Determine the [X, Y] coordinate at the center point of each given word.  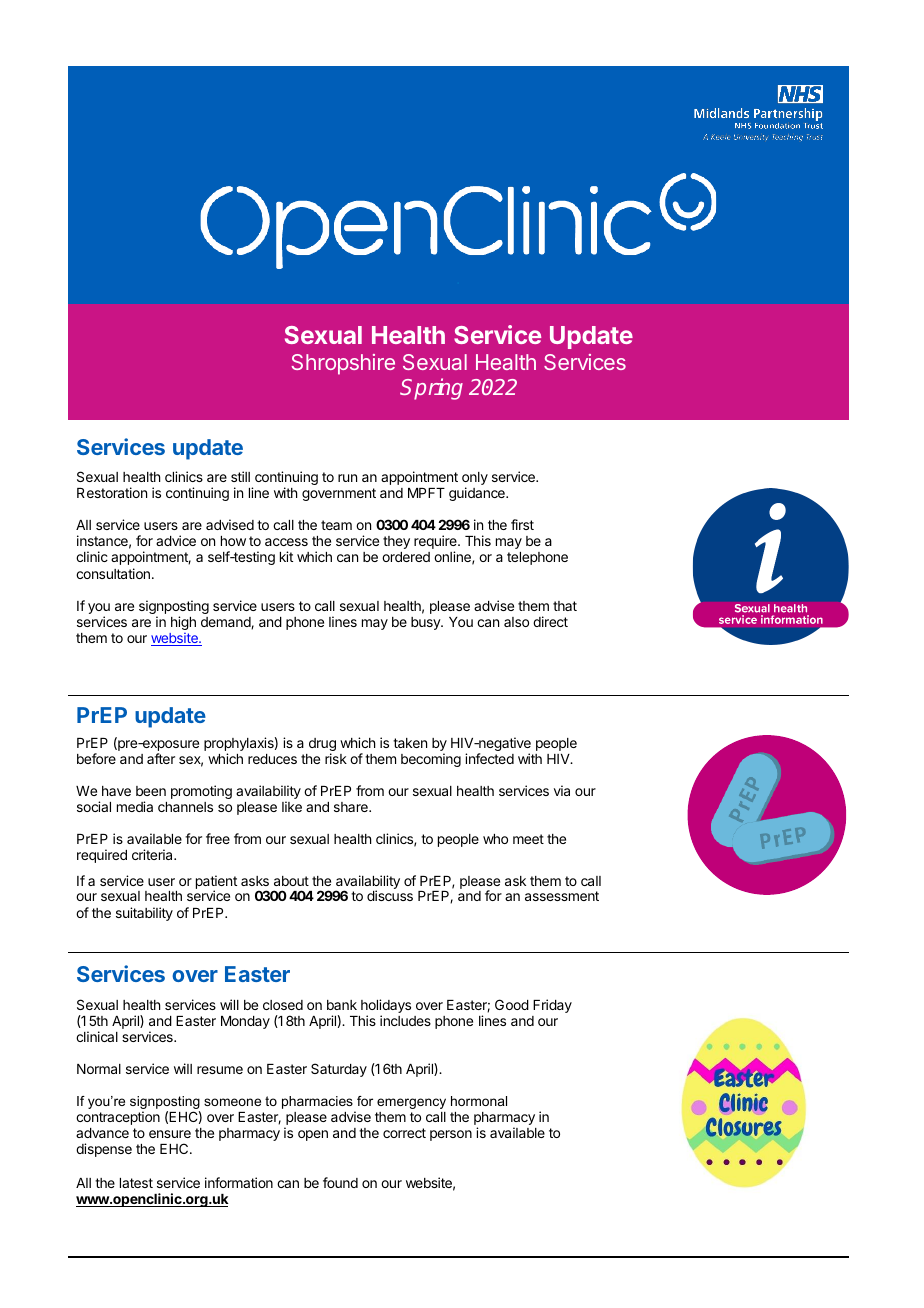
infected [489, 758]
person [451, 1135]
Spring [431, 389]
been [151, 791]
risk [336, 758]
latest [136, 1183]
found [340, 1182]
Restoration [112, 492]
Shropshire [343, 364]
